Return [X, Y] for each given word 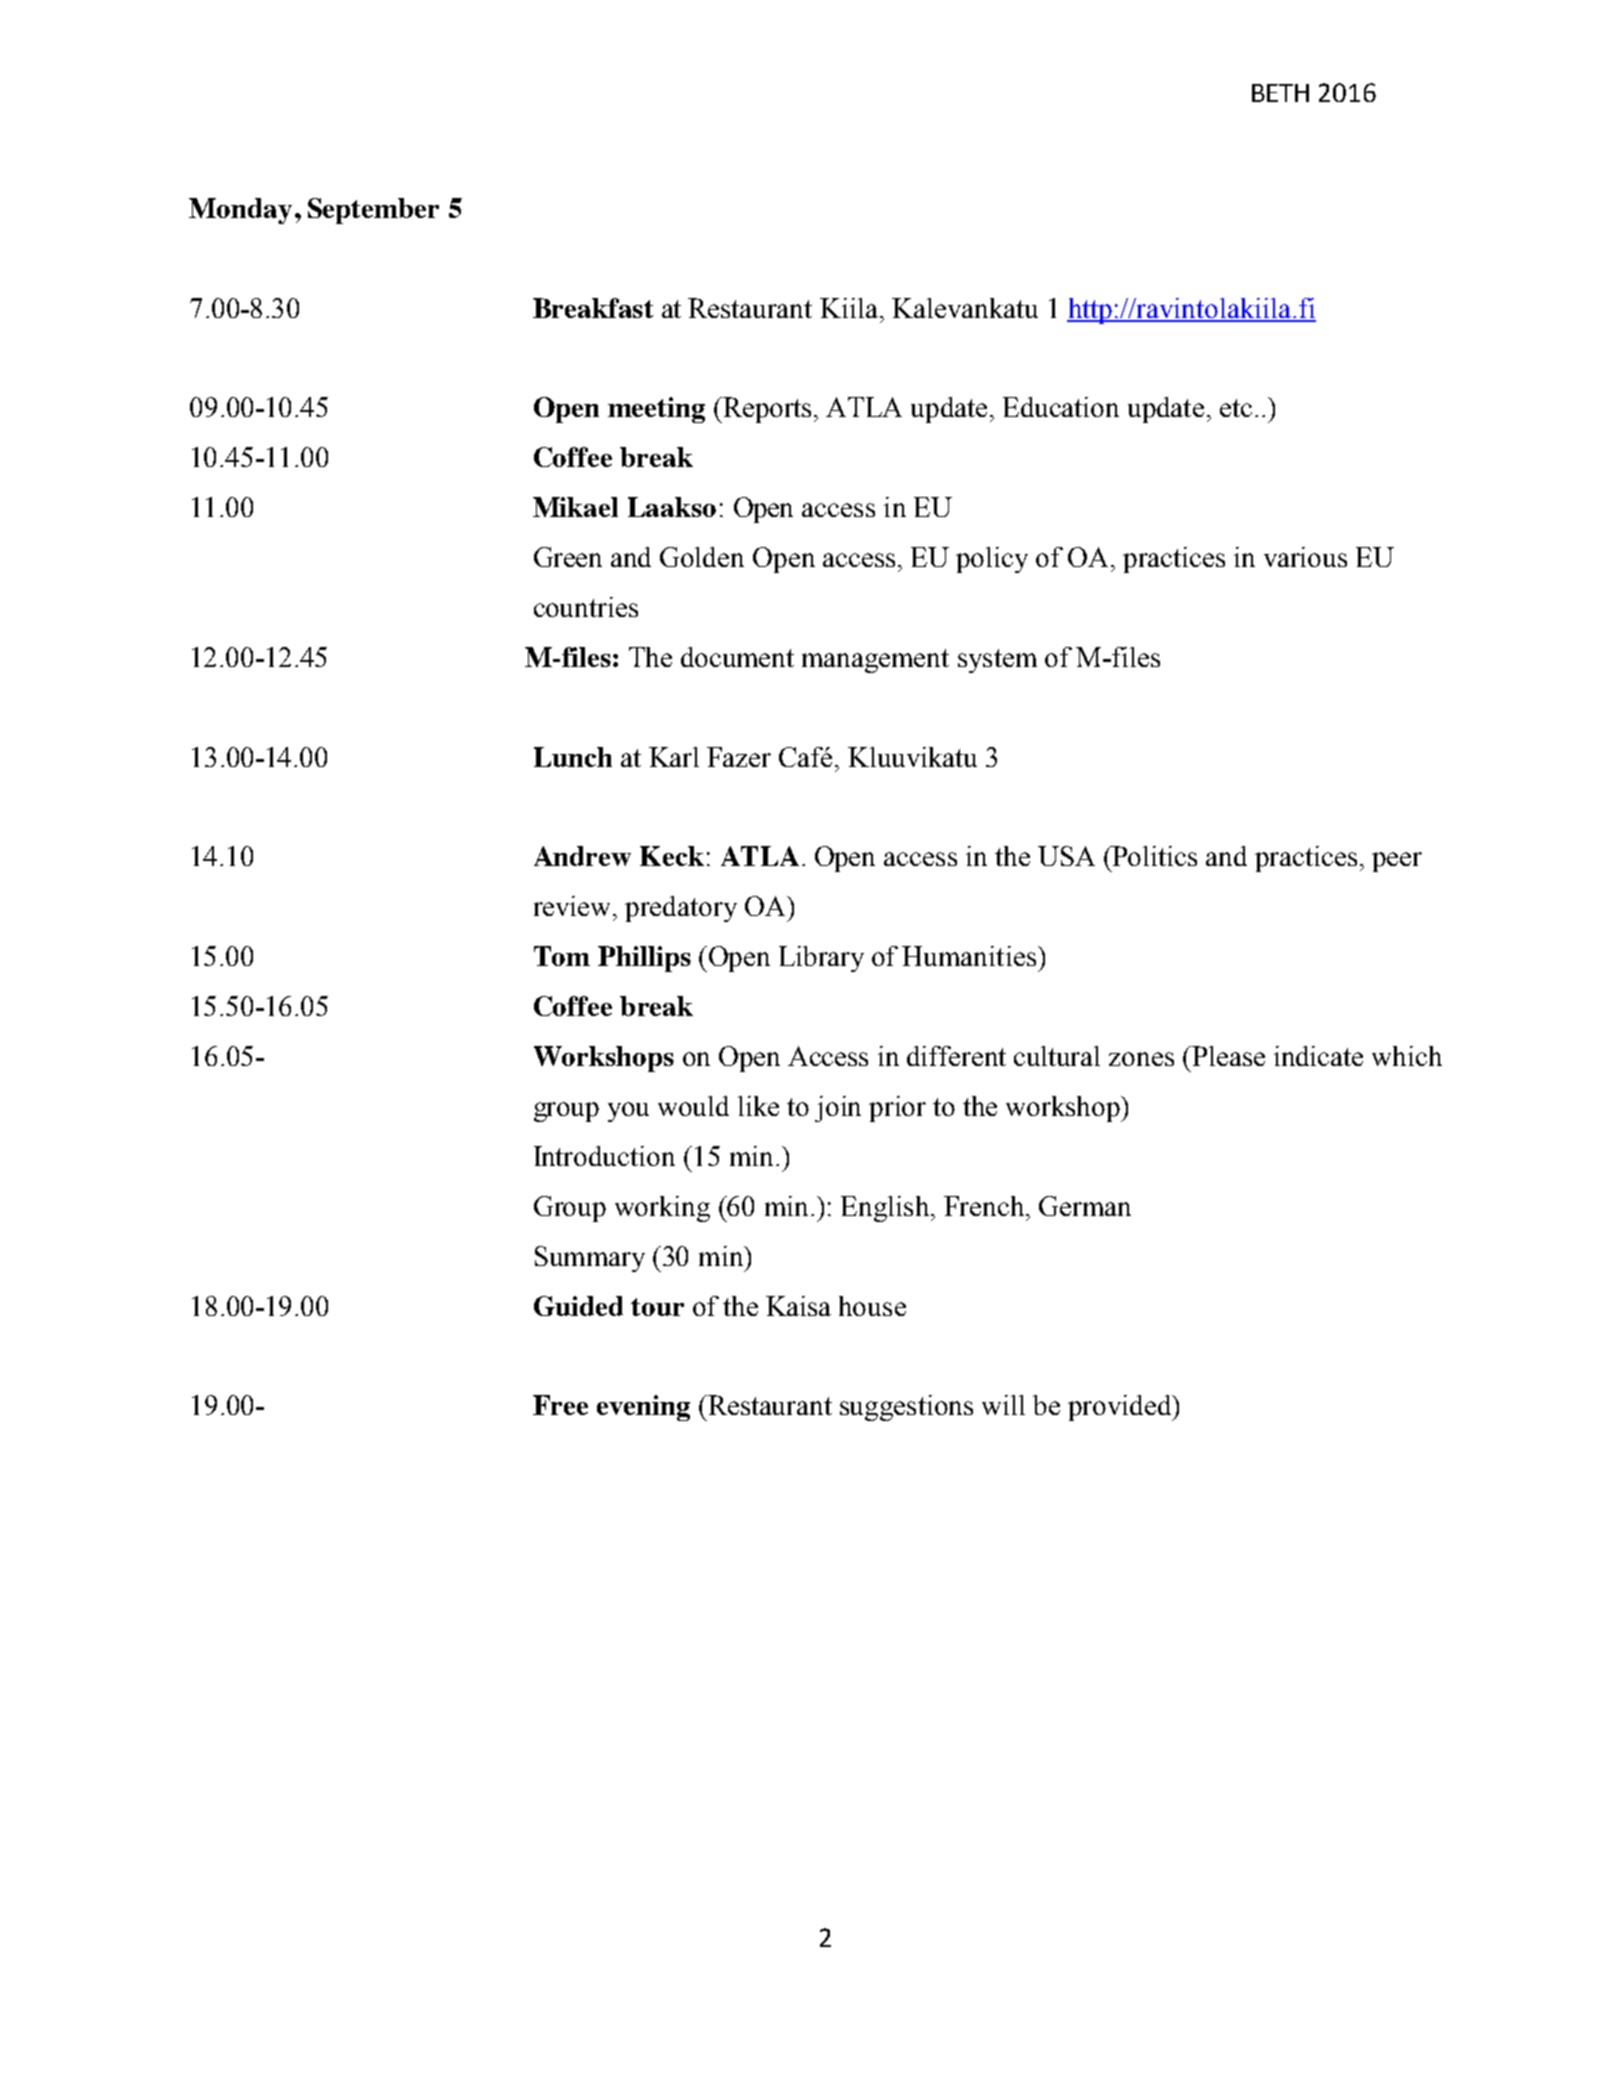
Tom [562, 956]
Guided [578, 1306]
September [373, 211]
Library [821, 959]
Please [1227, 1056]
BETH [1280, 93]
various [1305, 557]
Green [568, 557]
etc [1236, 408]
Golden [702, 557]
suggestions [906, 1408]
